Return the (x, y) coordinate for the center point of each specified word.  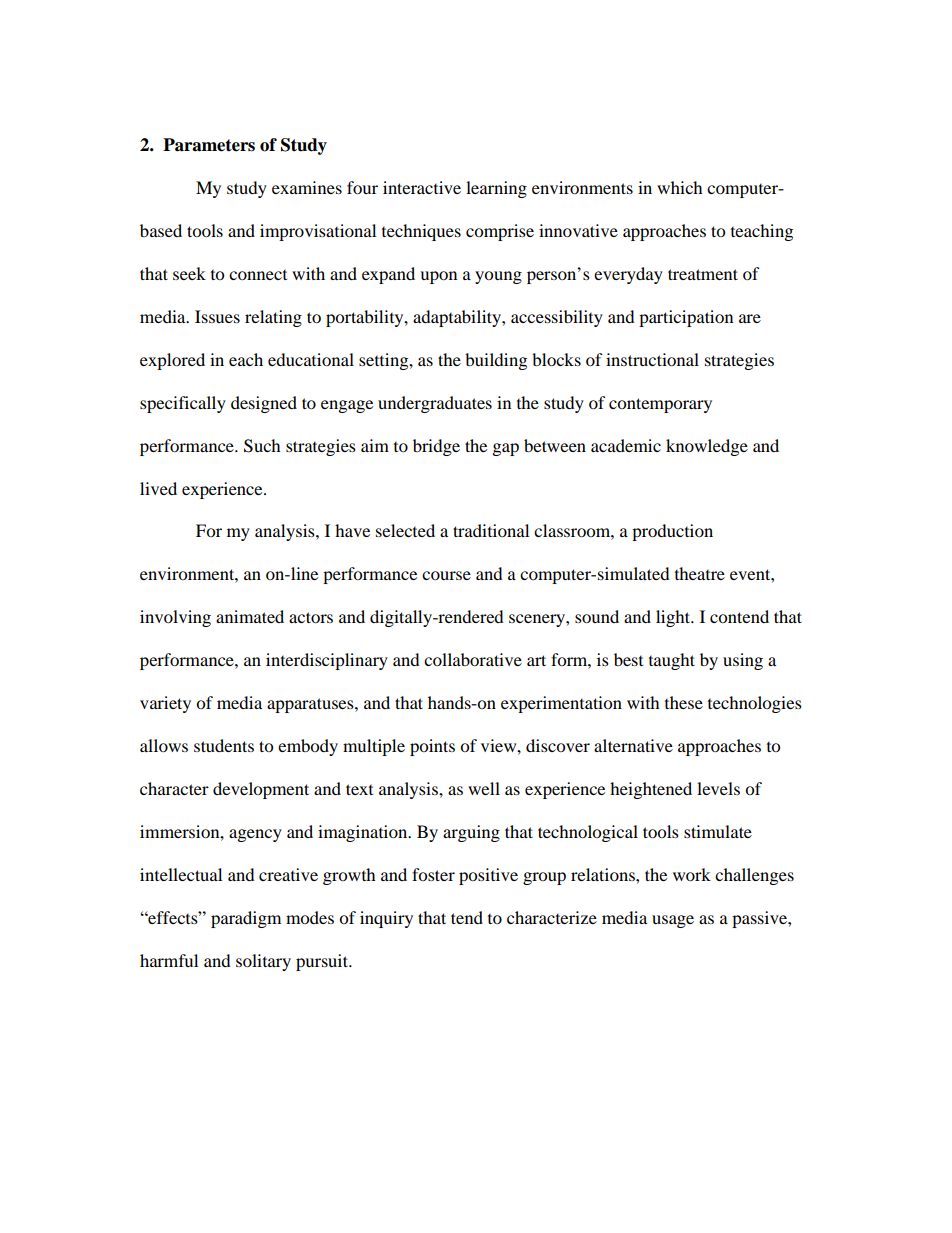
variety (165, 704)
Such (262, 446)
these (684, 702)
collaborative (473, 659)
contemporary (660, 405)
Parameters (209, 145)
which (680, 187)
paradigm (246, 919)
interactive (422, 187)
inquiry (386, 919)
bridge (436, 447)
